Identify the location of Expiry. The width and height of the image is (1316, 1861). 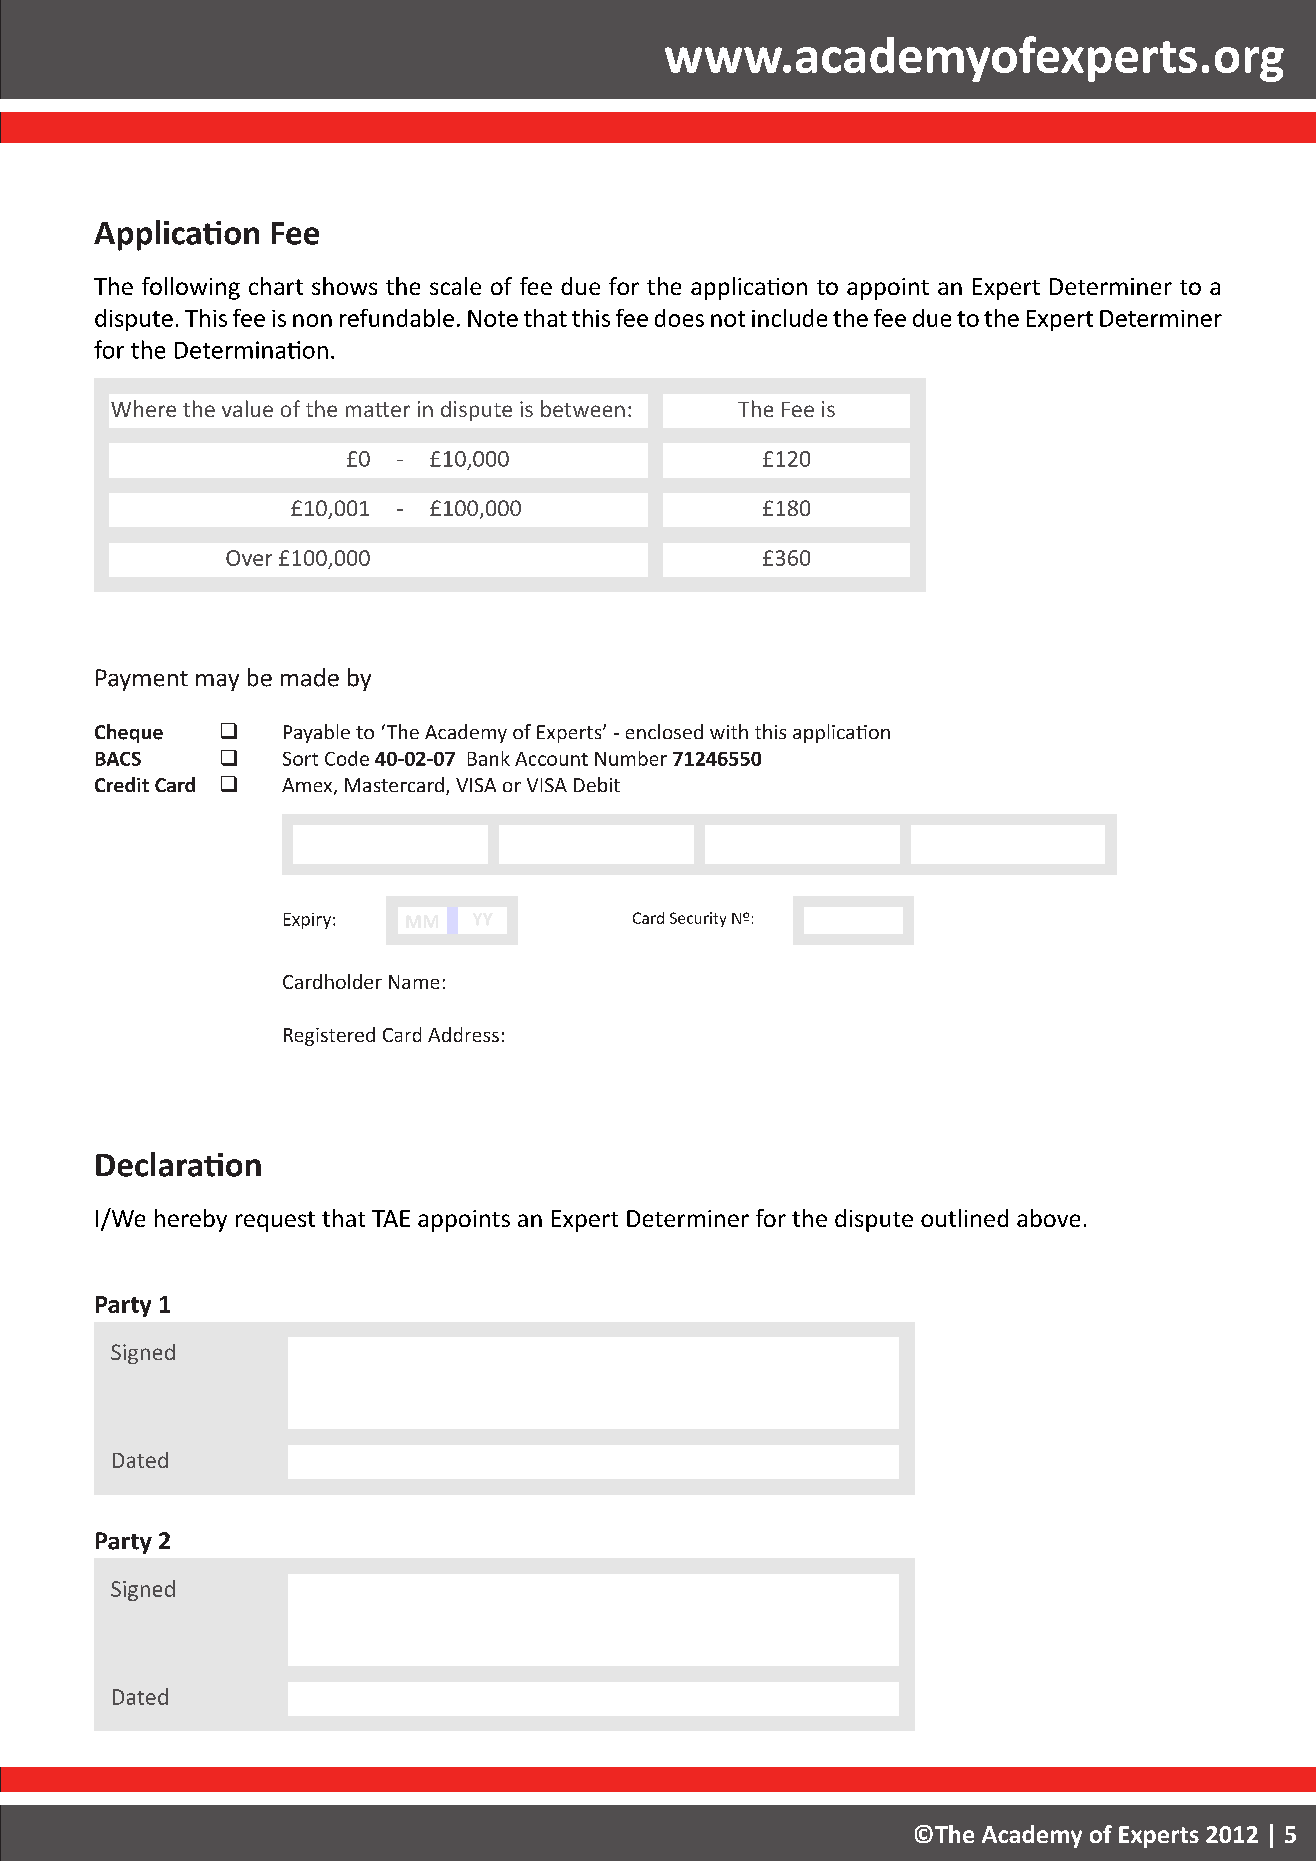
(309, 921).
